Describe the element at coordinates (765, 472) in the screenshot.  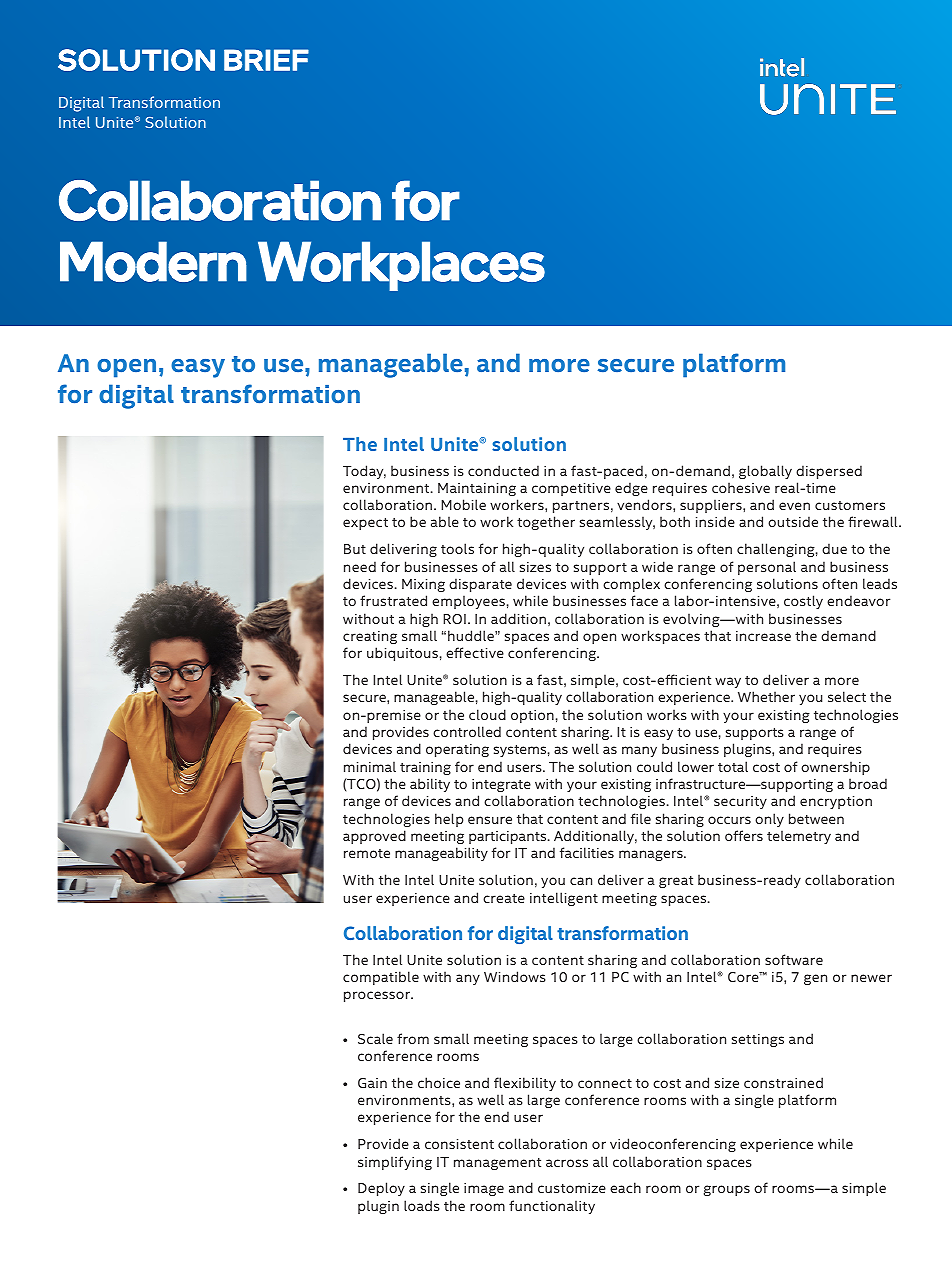
I see `globally` at that location.
